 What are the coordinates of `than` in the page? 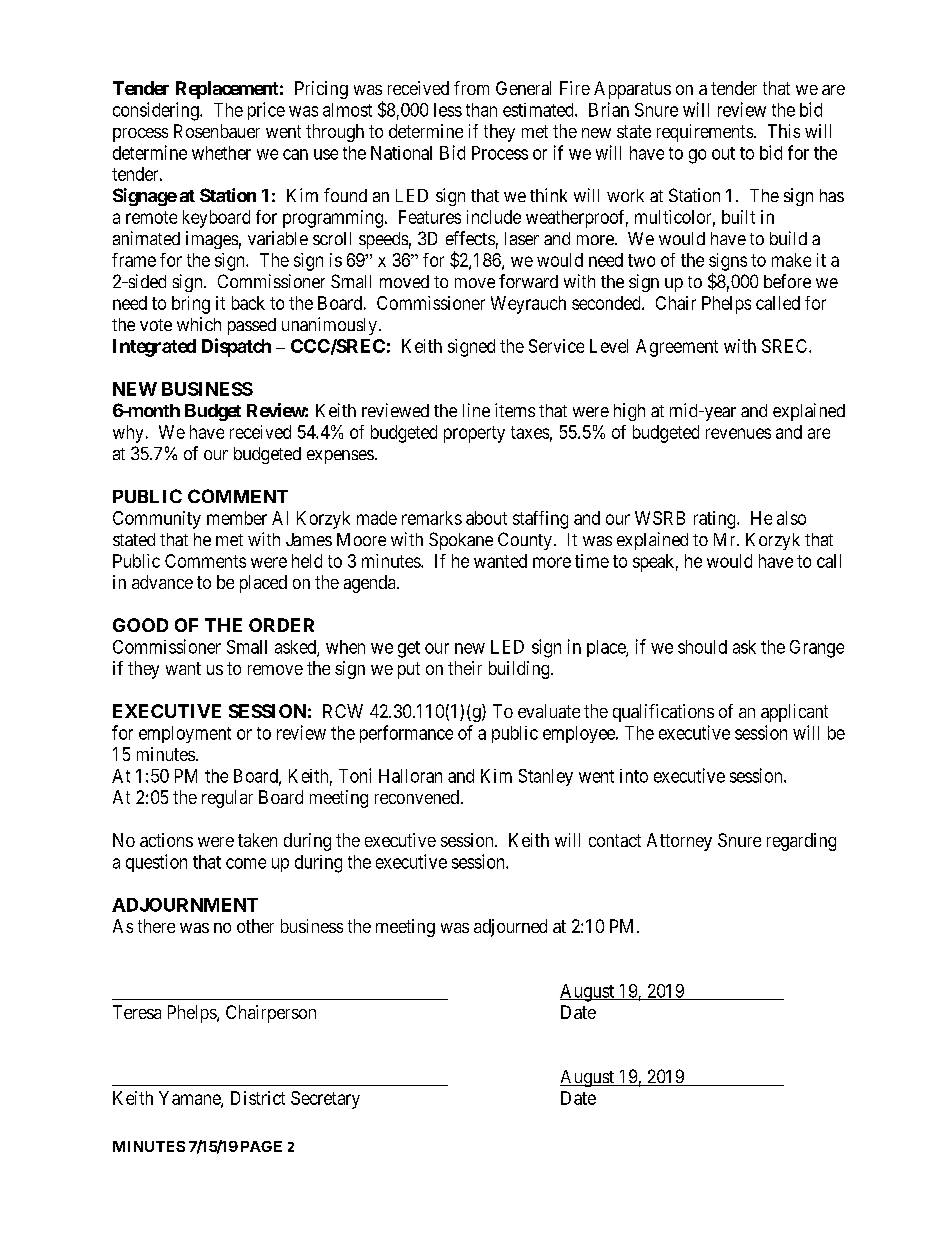 It's located at (481, 110).
